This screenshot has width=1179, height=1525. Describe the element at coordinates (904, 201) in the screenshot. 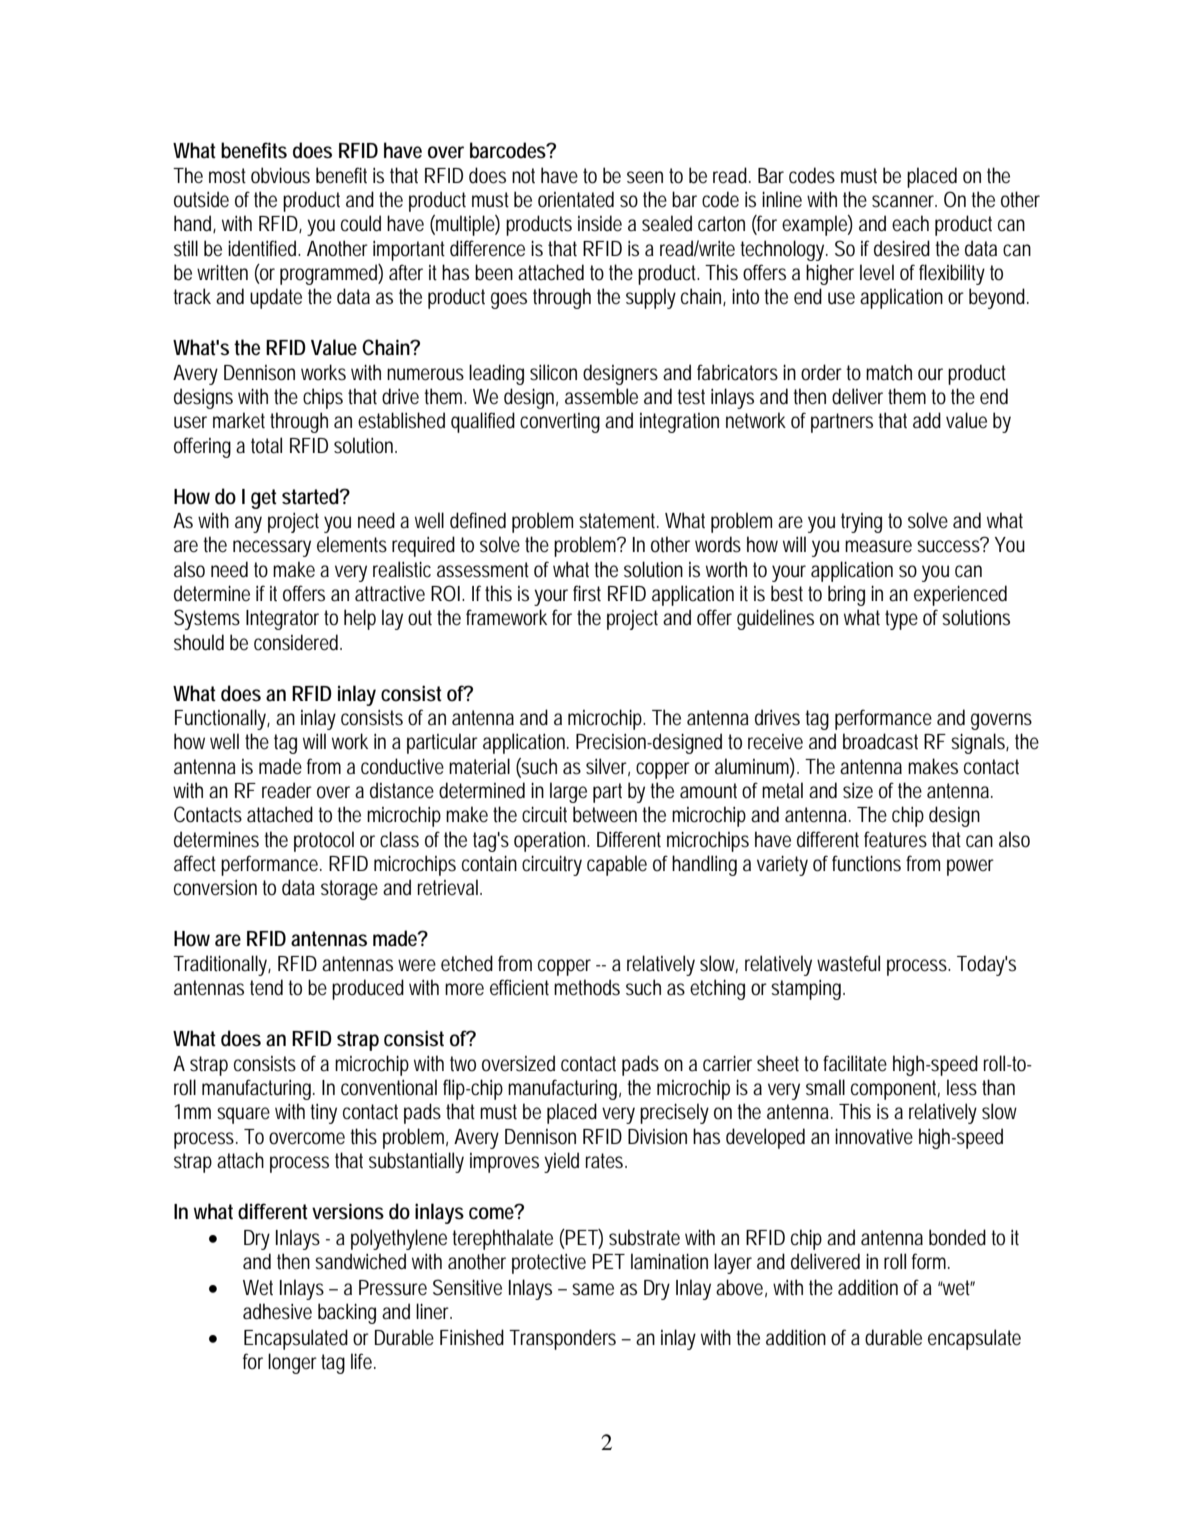

I see `scanner` at that location.
